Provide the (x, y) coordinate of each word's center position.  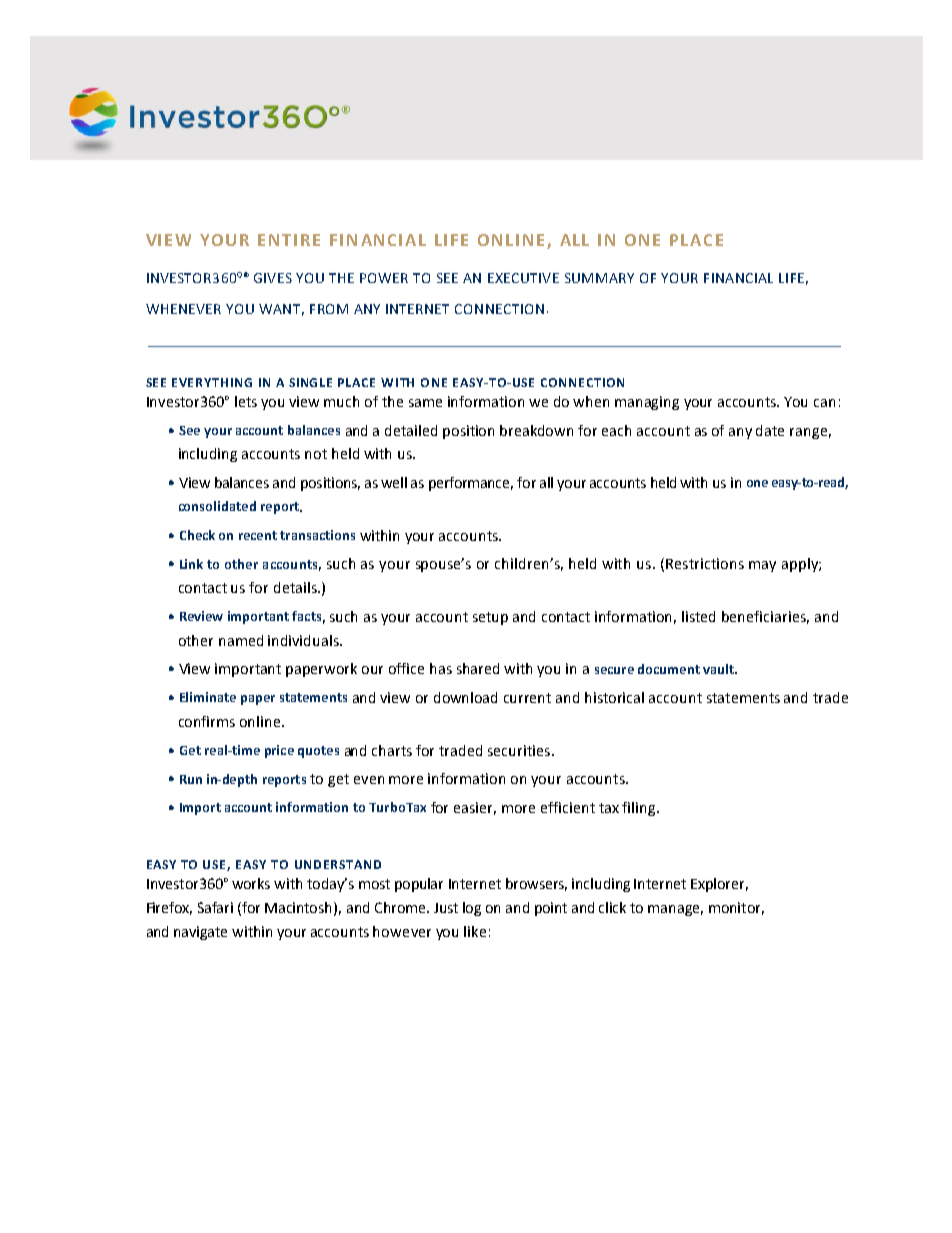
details (296, 587)
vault (719, 669)
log (472, 909)
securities (520, 750)
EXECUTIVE (523, 278)
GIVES (273, 278)
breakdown (536, 430)
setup (490, 618)
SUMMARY (599, 278)
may (762, 566)
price (279, 751)
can (824, 403)
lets (246, 401)
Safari (215, 907)
